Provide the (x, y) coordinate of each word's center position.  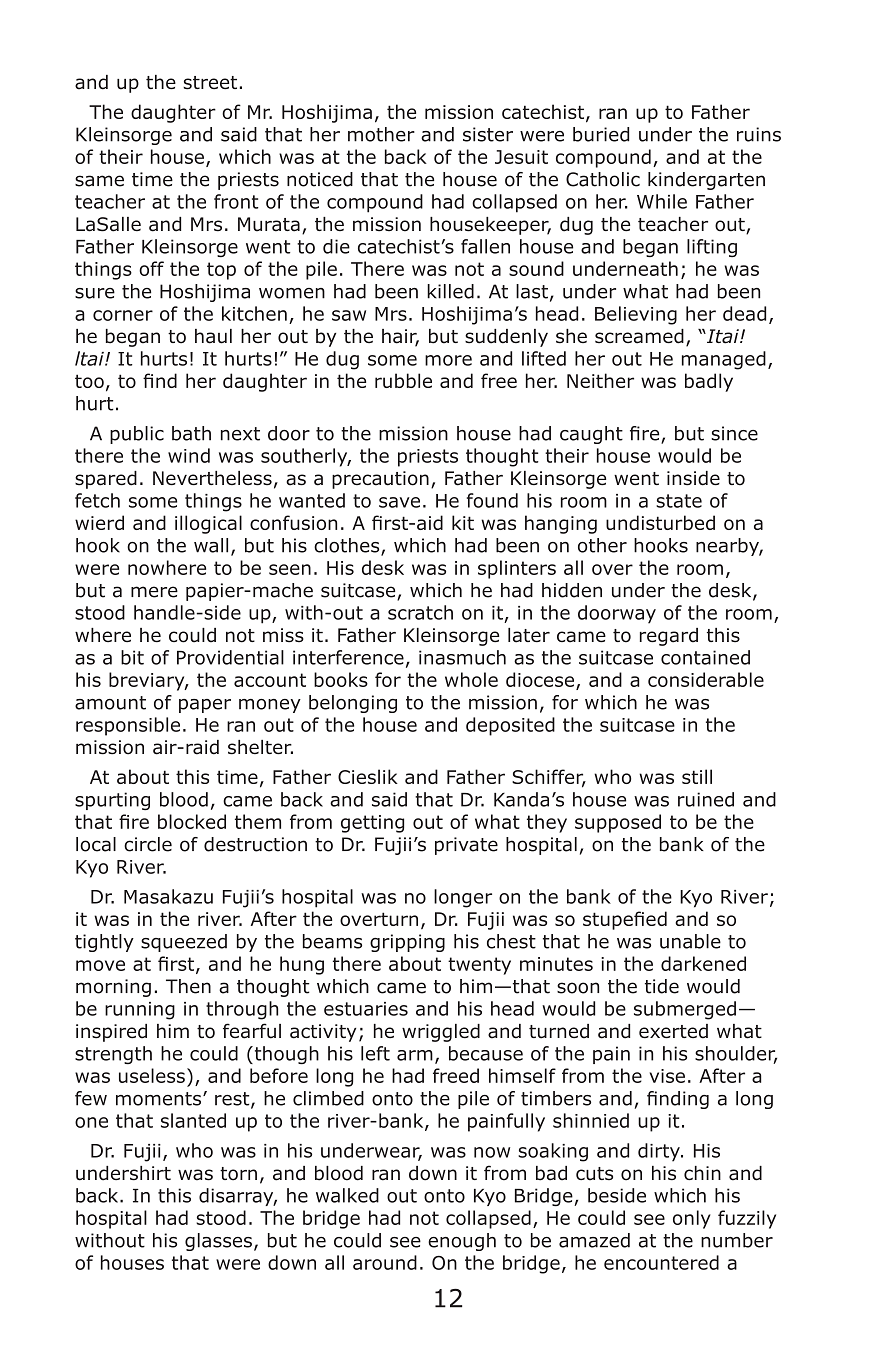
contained (705, 657)
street (210, 83)
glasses (218, 1242)
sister (488, 134)
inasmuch (462, 657)
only (692, 1219)
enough (462, 1242)
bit (132, 657)
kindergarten (706, 181)
